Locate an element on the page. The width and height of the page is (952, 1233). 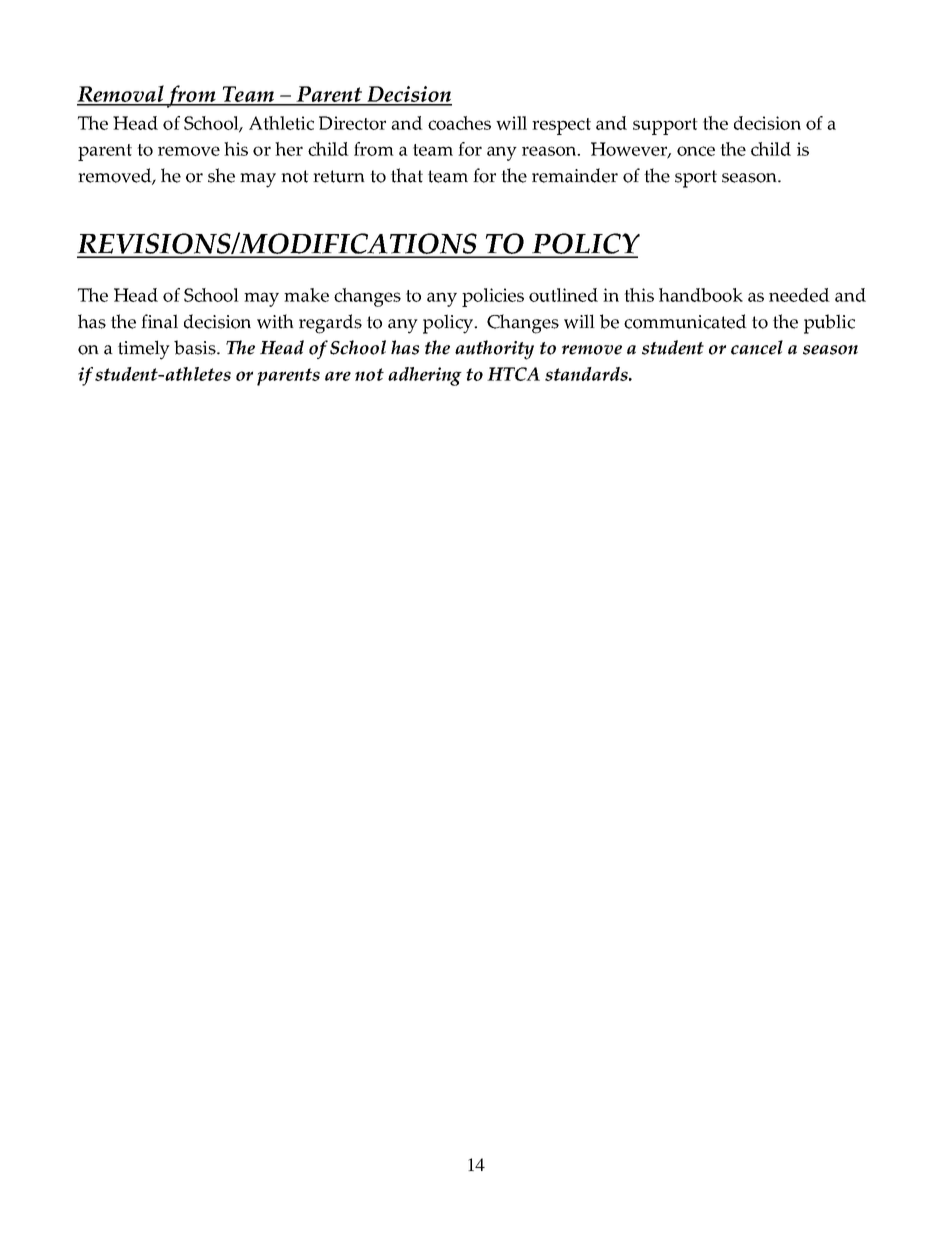
that is located at coordinates (407, 175).
